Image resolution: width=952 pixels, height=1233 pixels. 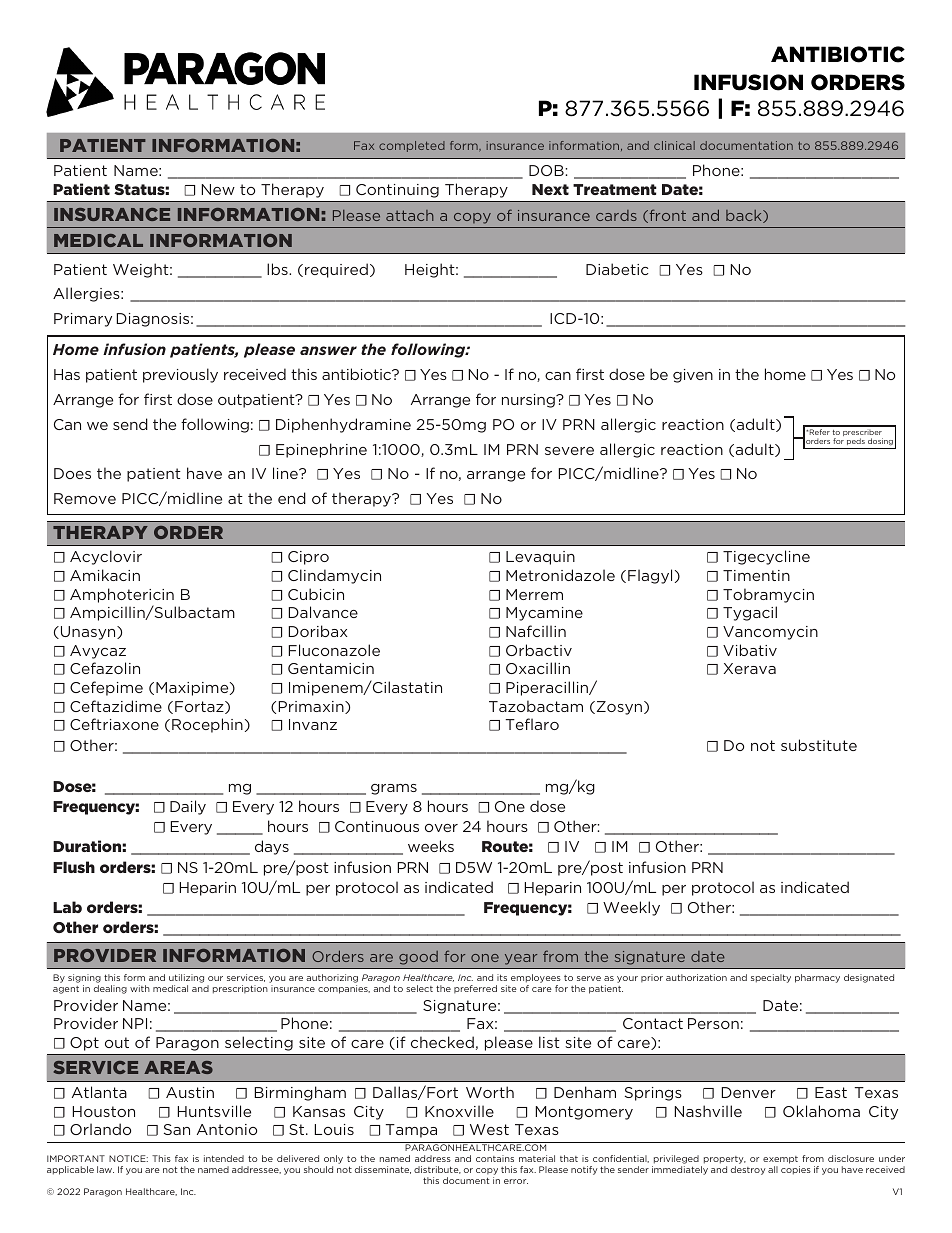 What do you see at coordinates (529, 401) in the screenshot?
I see `nursing` at bounding box center [529, 401].
